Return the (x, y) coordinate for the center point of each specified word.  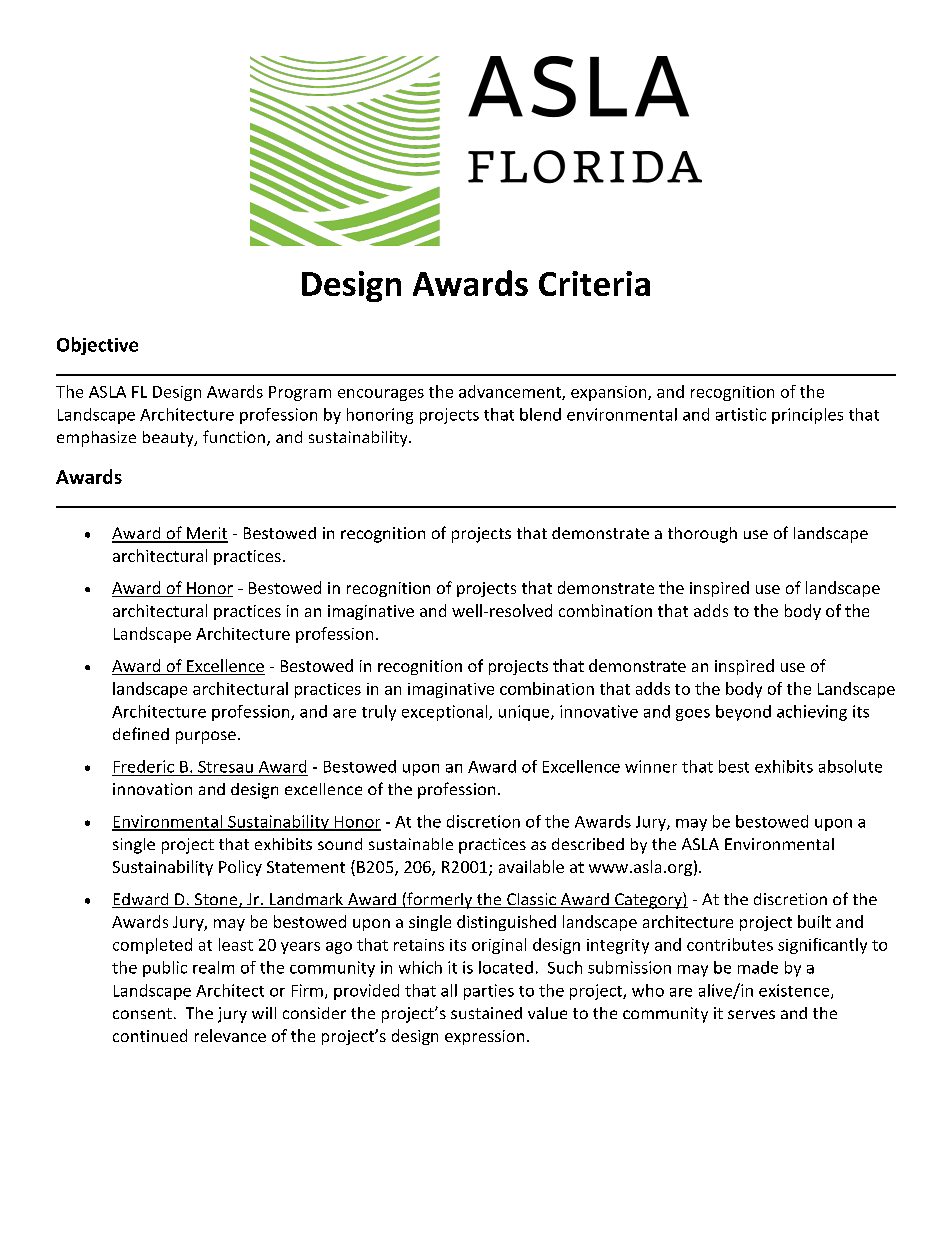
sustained (486, 1013)
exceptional (446, 713)
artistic (741, 414)
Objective (97, 346)
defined (141, 733)
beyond (743, 713)
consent (142, 1013)
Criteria (594, 283)
